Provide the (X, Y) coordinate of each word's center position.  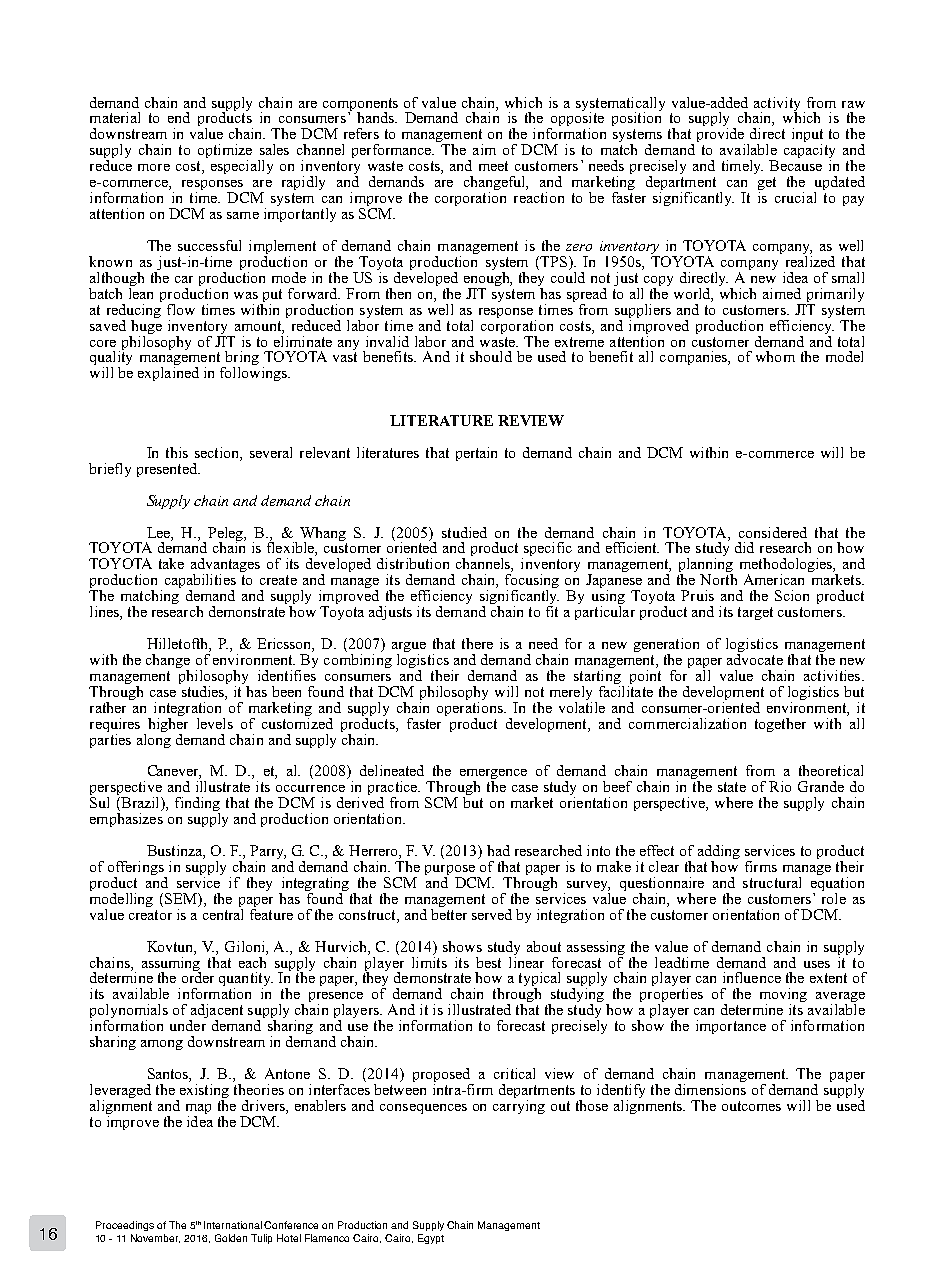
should (491, 356)
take (171, 563)
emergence (493, 775)
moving (783, 996)
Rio (780, 786)
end (179, 117)
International (233, 1225)
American (774, 579)
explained (168, 374)
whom (775, 356)
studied (464, 532)
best (488, 962)
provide (721, 136)
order (198, 976)
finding (197, 805)
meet (493, 166)
